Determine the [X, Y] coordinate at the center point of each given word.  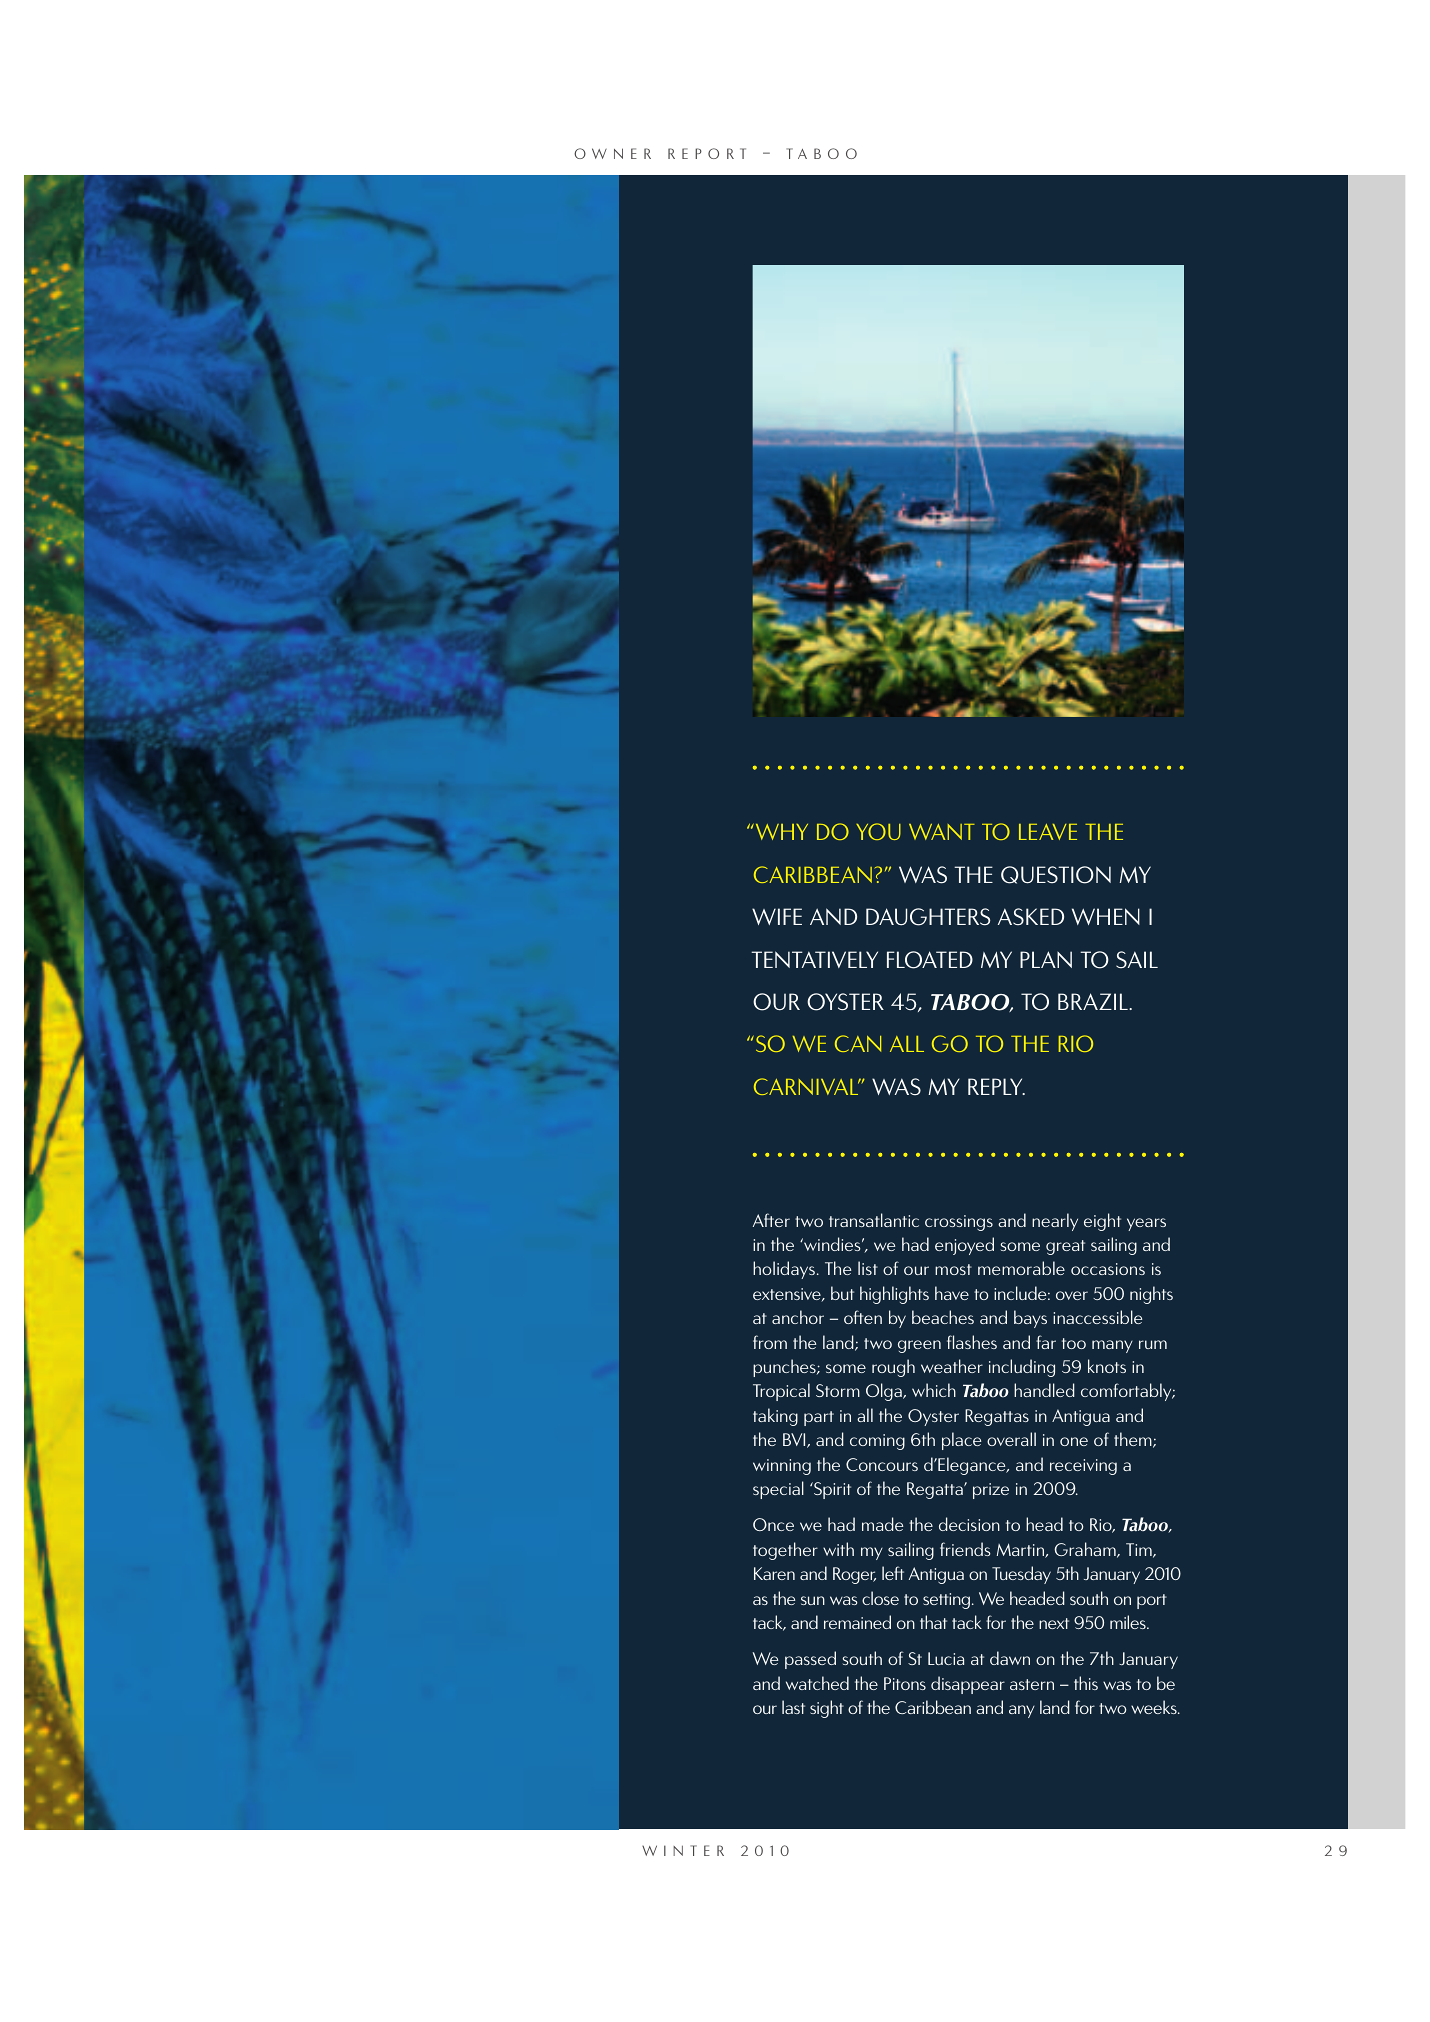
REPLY [996, 1086]
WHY [780, 832]
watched [817, 1683]
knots [1107, 1366]
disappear [968, 1685]
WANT [942, 832]
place [961, 1441]
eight [1102, 1222]
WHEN [1106, 916]
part [819, 1418]
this [1086, 1683]
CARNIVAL [807, 1086]
